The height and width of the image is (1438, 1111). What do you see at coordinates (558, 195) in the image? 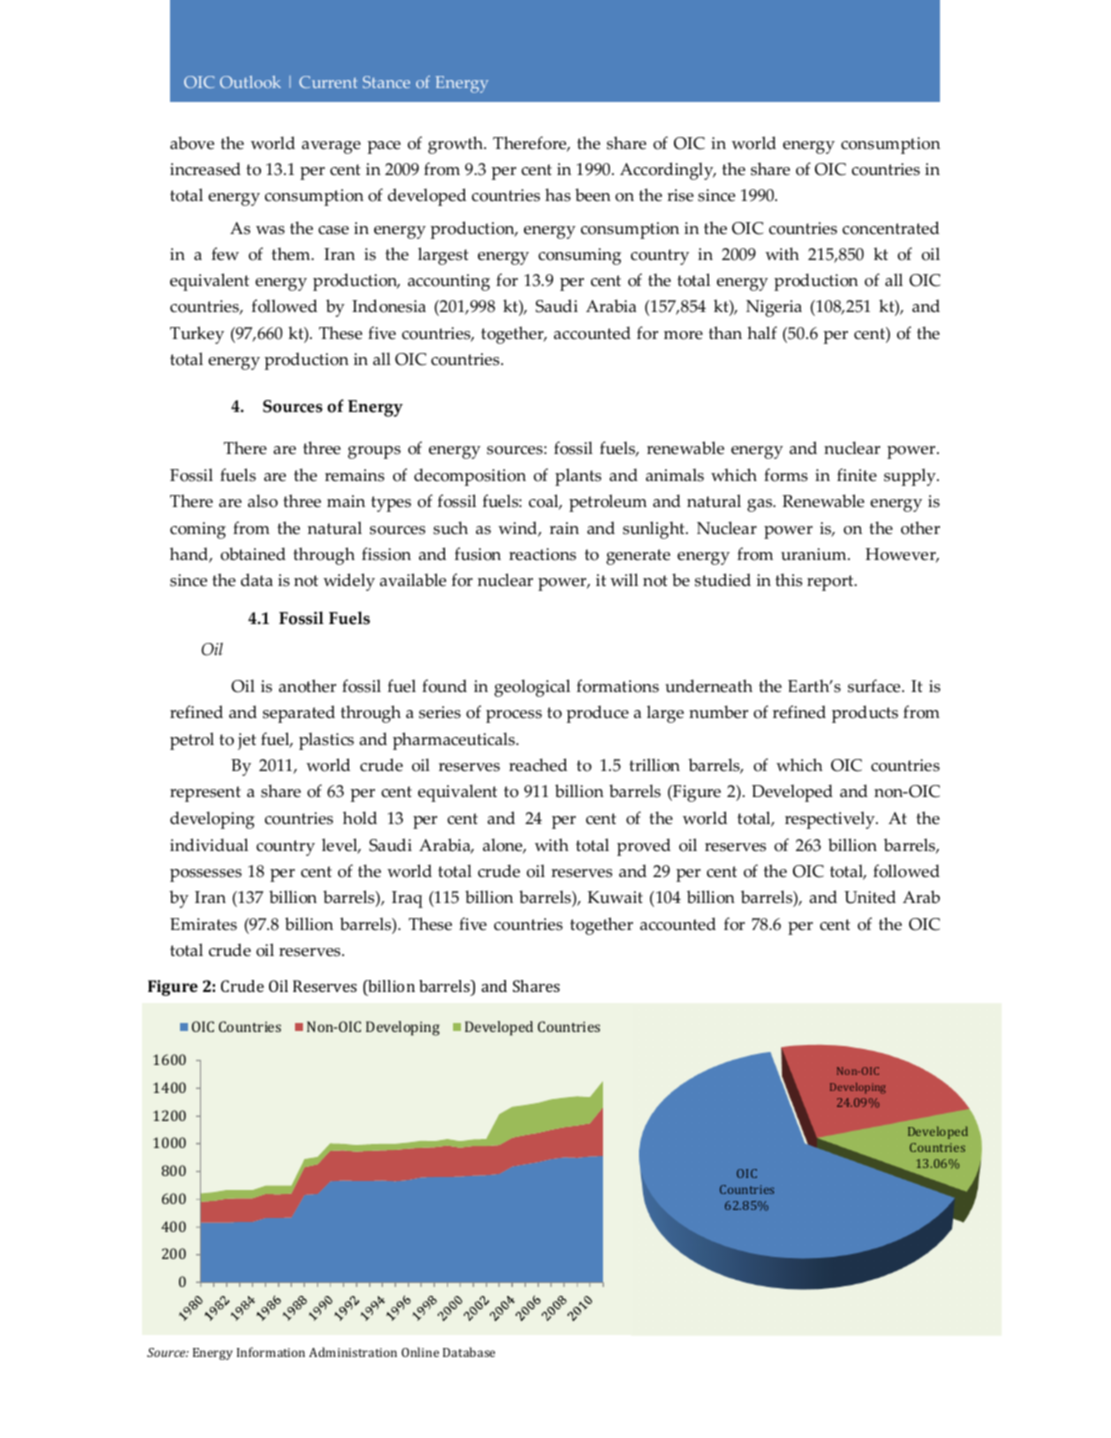
I see `has` at bounding box center [558, 195].
